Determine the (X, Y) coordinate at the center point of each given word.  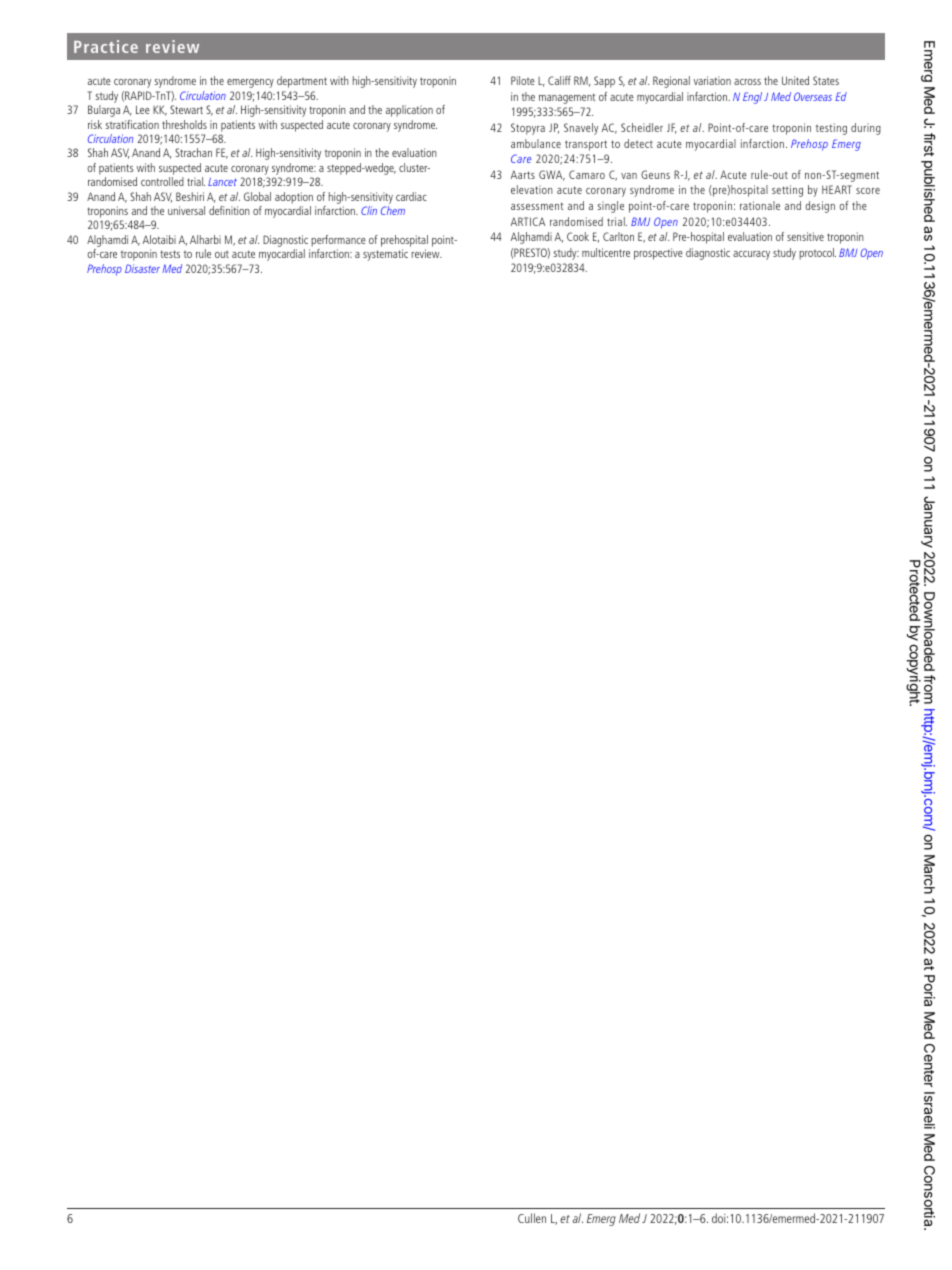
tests (170, 254)
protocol (817, 254)
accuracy (751, 255)
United (795, 80)
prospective (658, 254)
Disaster (142, 268)
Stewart (186, 109)
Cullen (532, 1218)
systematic (385, 255)
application (409, 111)
